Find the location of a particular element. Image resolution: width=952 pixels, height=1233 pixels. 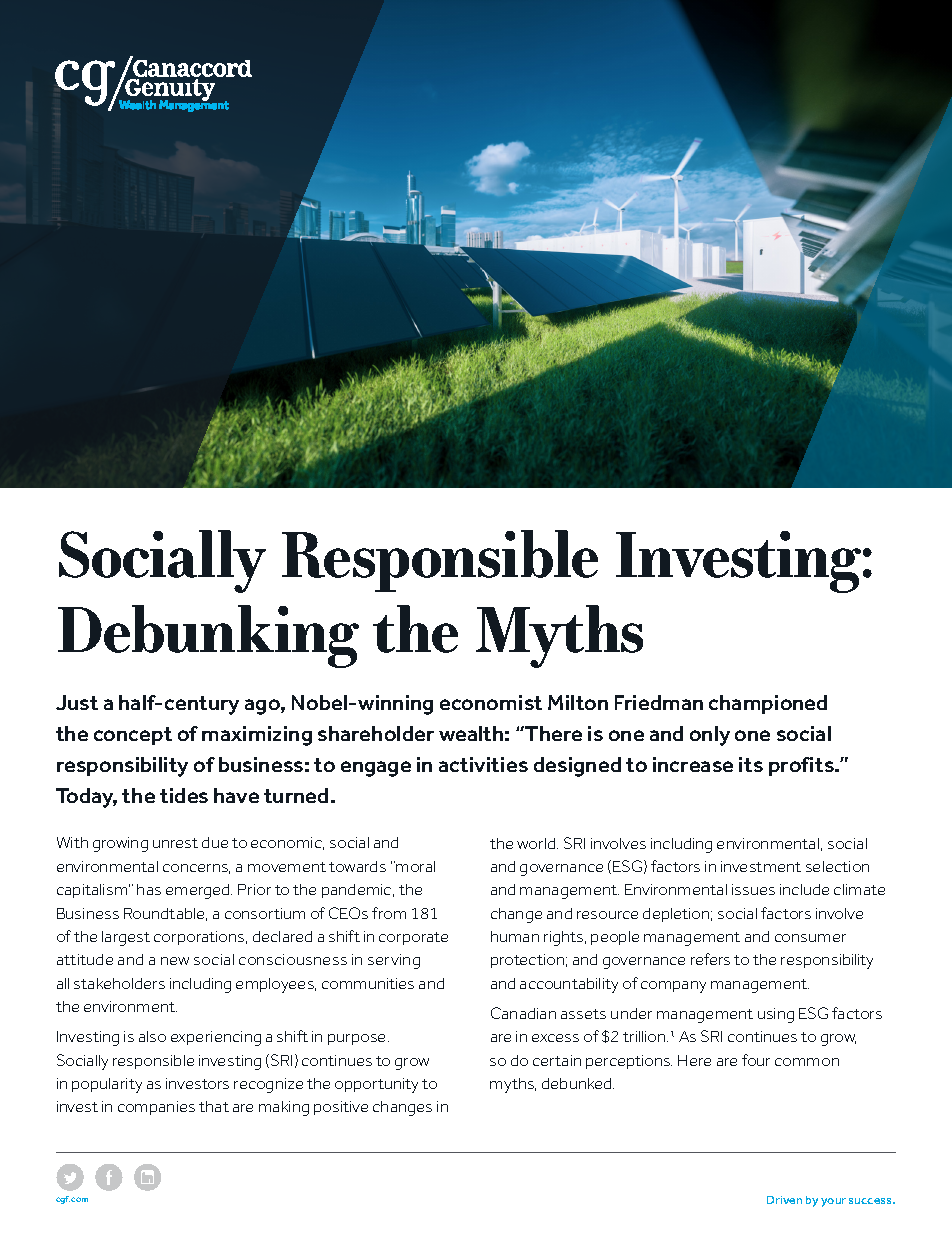

tides is located at coordinates (184, 795).
